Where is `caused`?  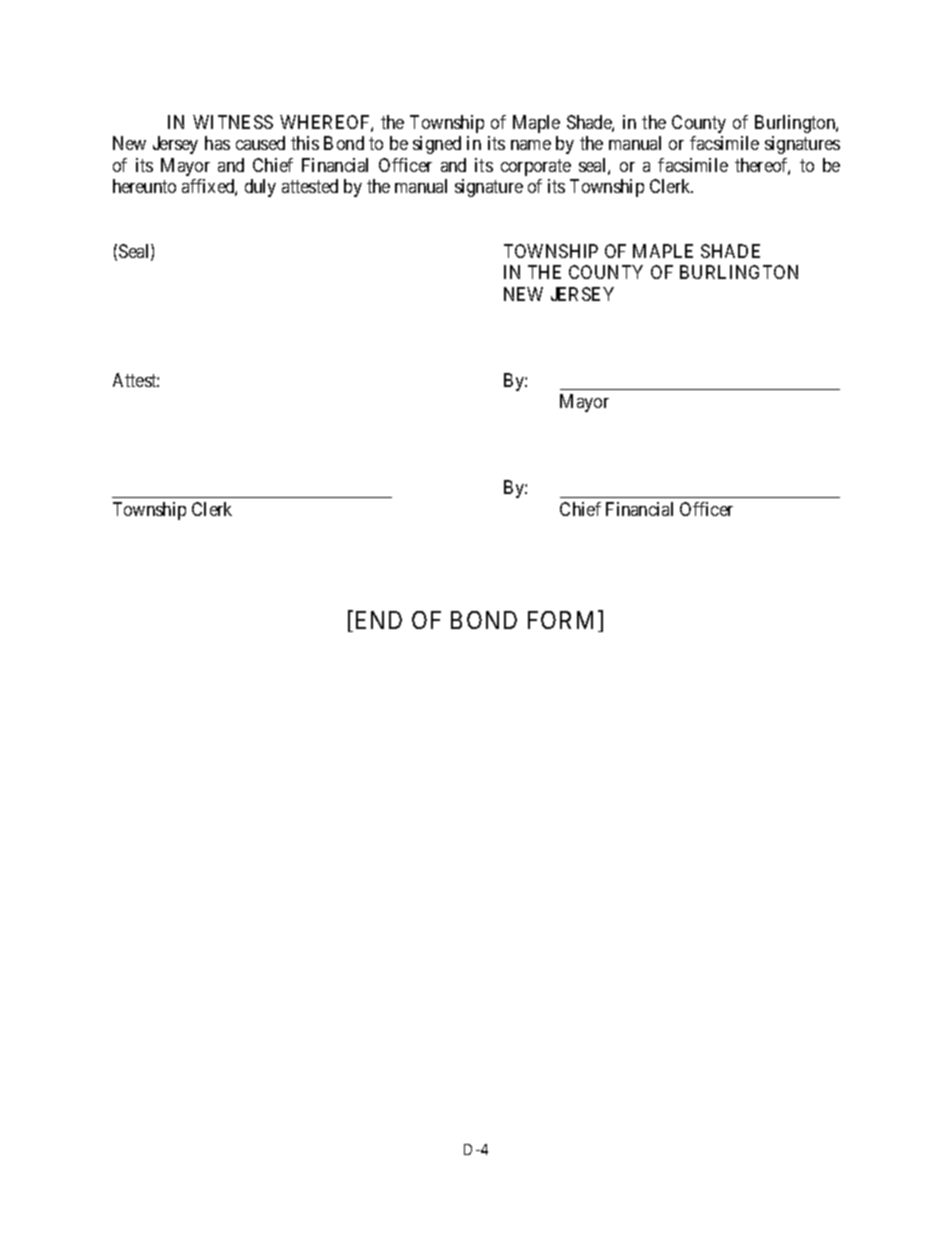 caused is located at coordinates (260, 143).
